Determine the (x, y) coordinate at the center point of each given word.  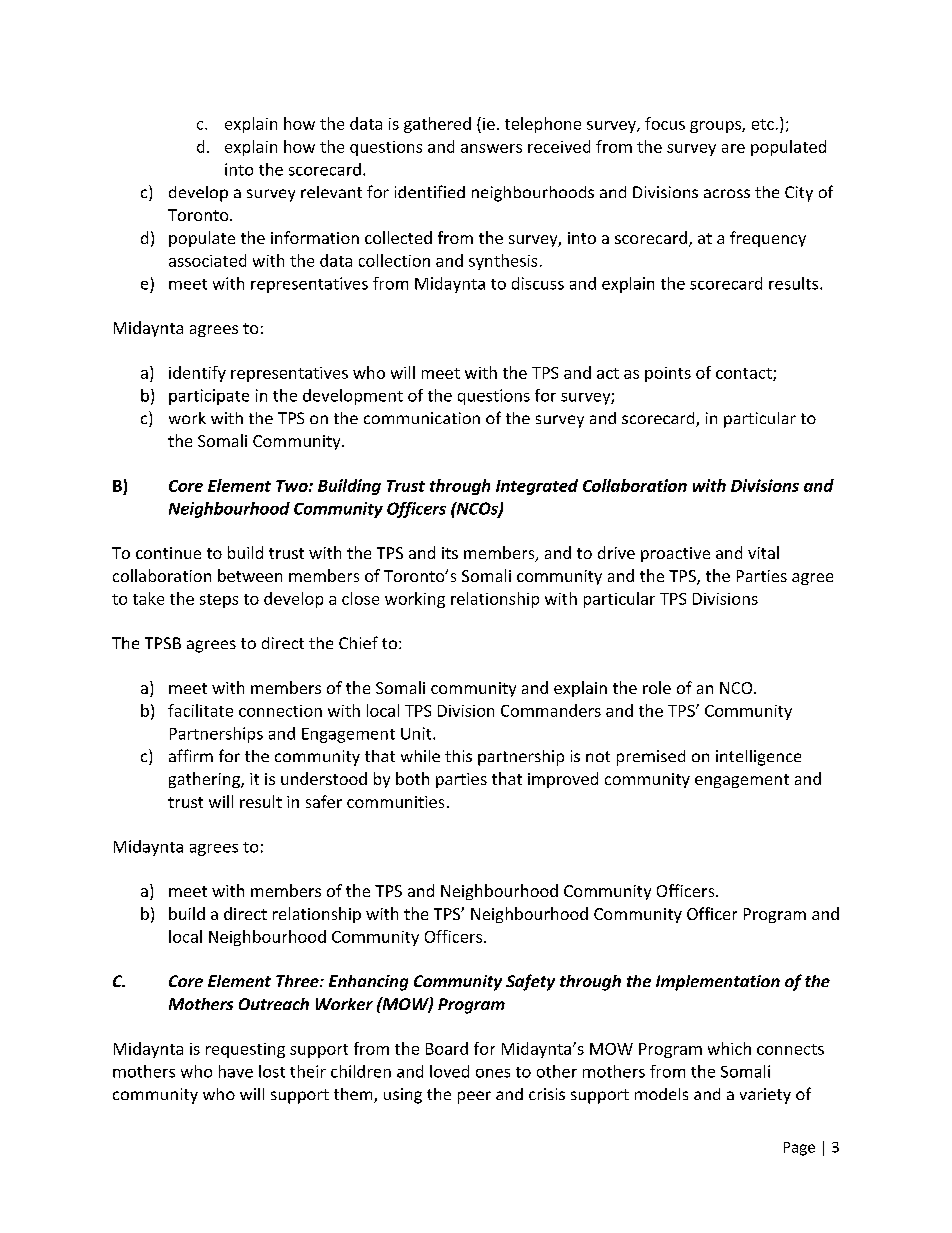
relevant (331, 192)
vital (763, 552)
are (733, 148)
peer (474, 1097)
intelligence (758, 758)
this (458, 756)
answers (491, 148)
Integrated (537, 487)
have (236, 1071)
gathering (205, 780)
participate (209, 397)
